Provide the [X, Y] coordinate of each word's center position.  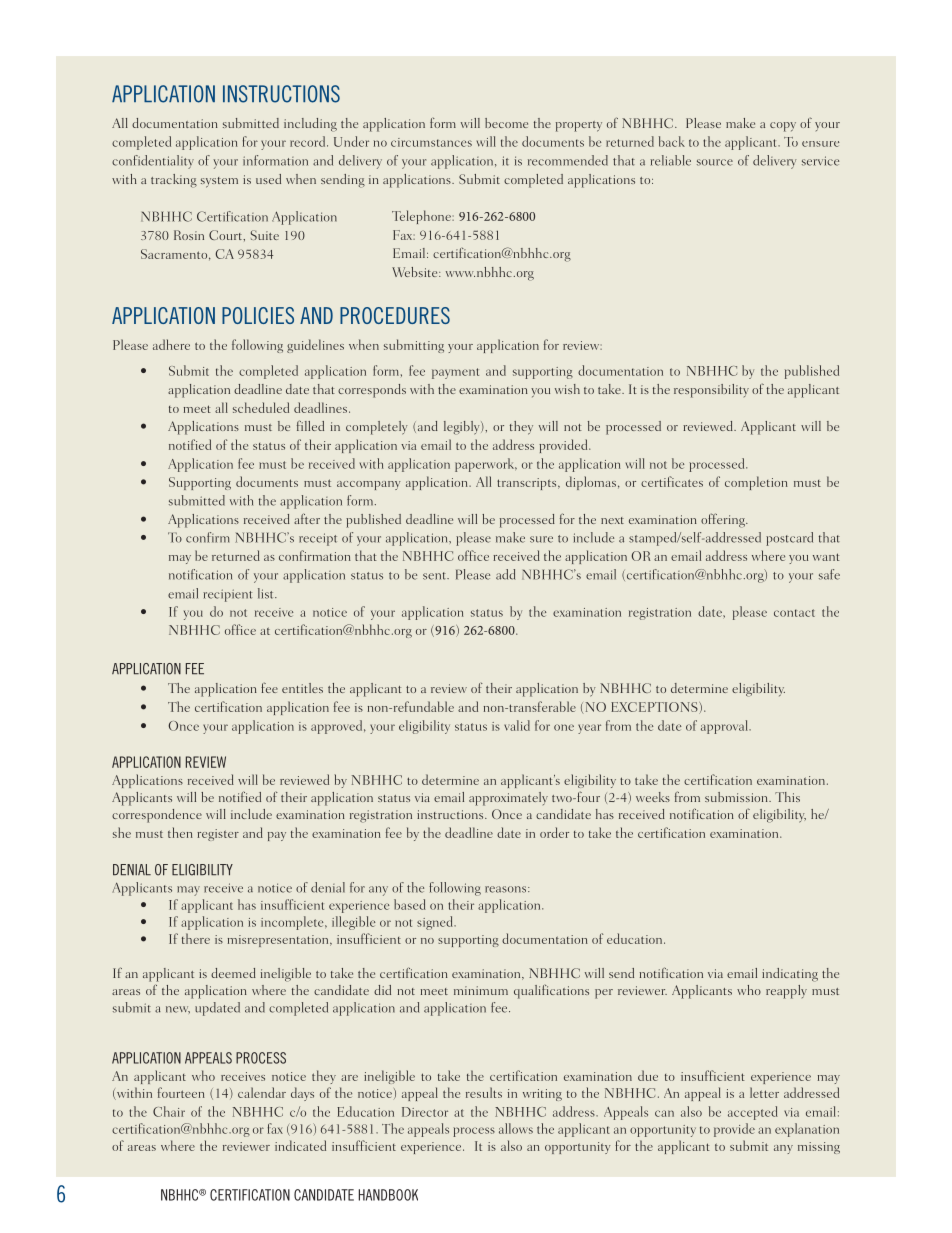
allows [516, 1128]
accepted [753, 1113]
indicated [300, 1145]
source [715, 162]
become [506, 123]
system [219, 182]
